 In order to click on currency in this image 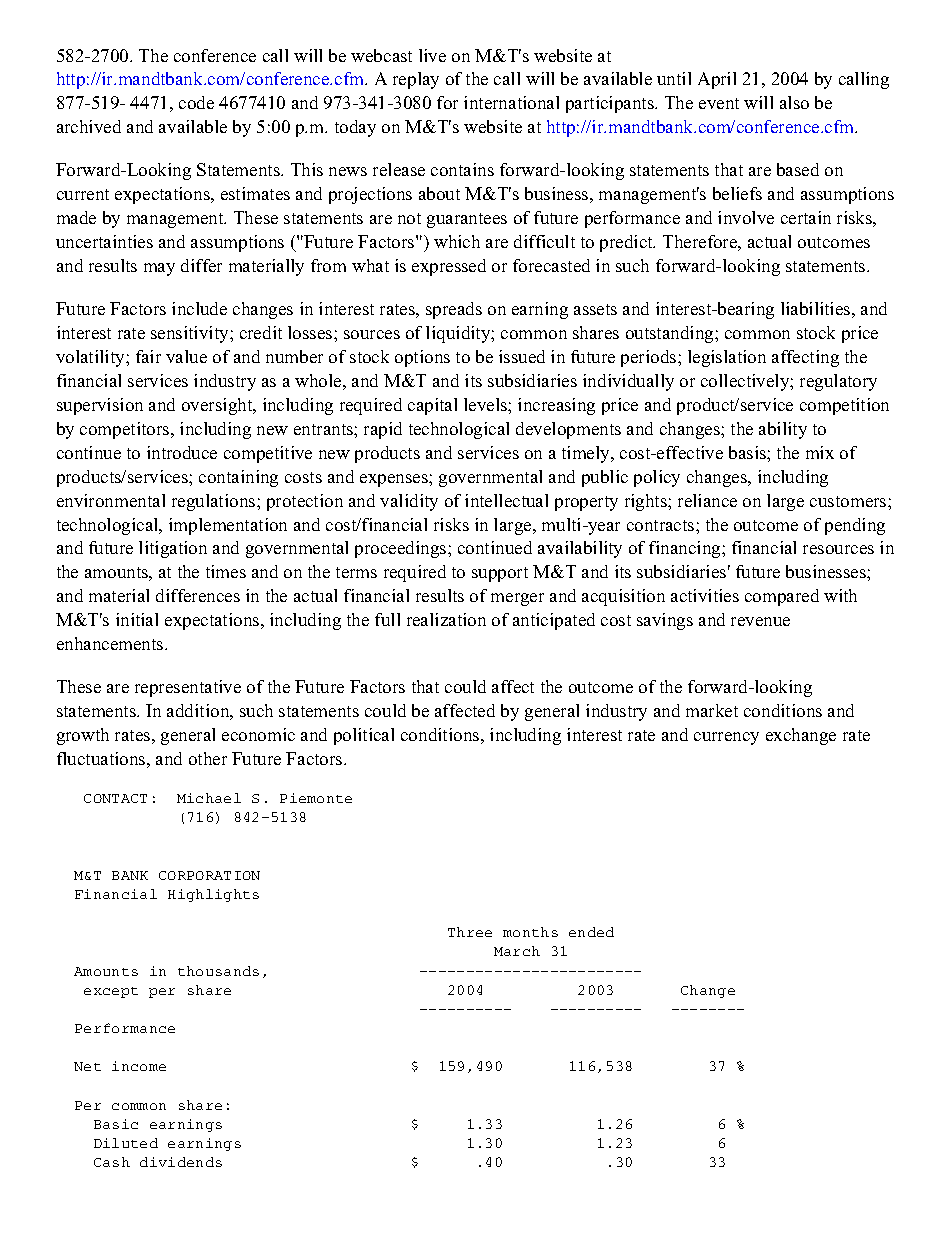, I will do `click(726, 738)`.
